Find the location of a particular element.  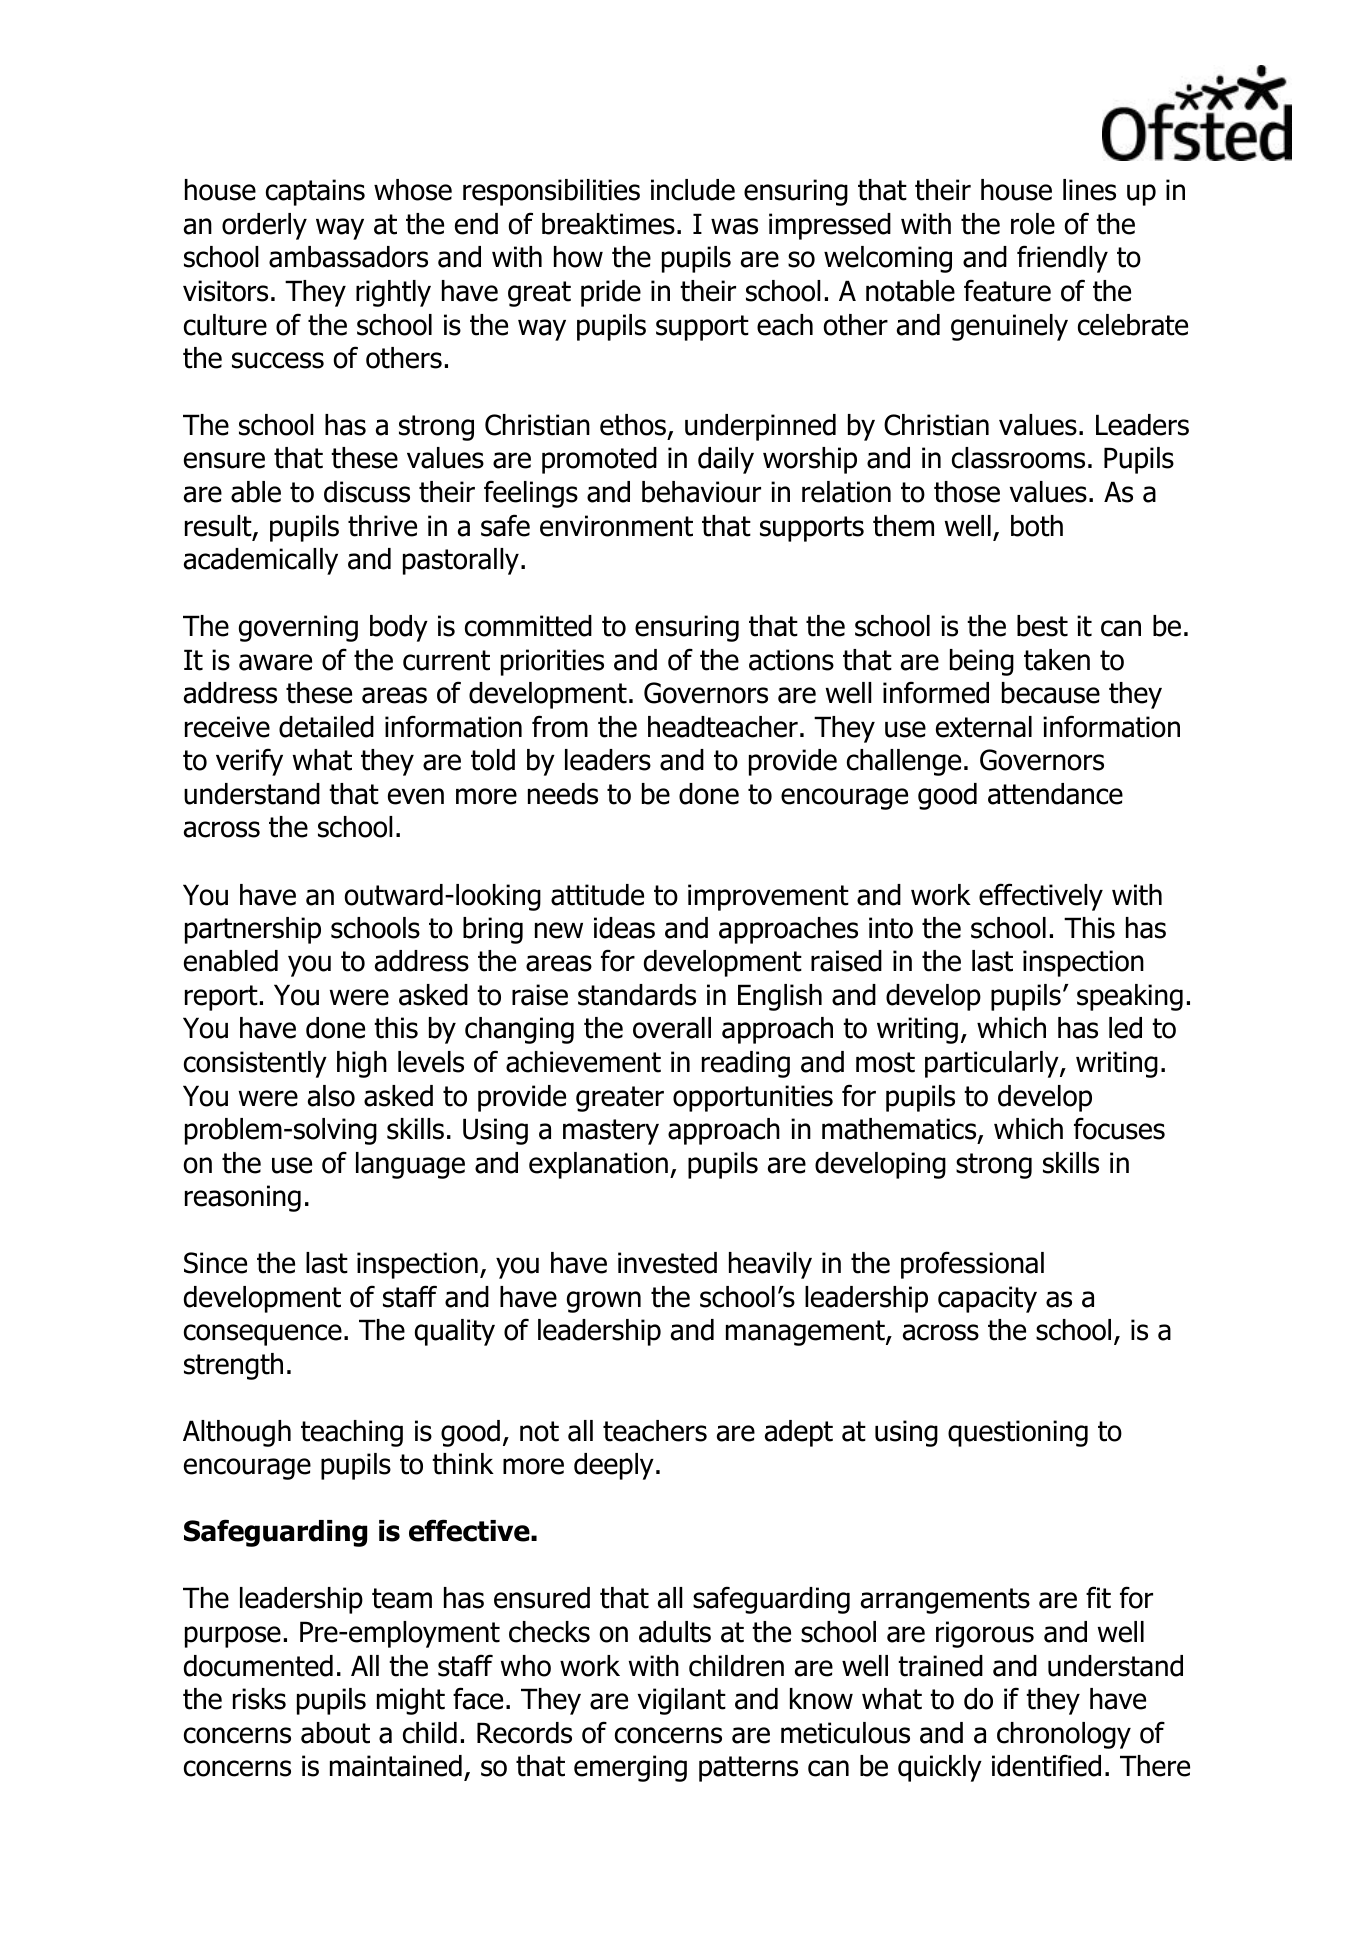

was is located at coordinates (734, 226).
